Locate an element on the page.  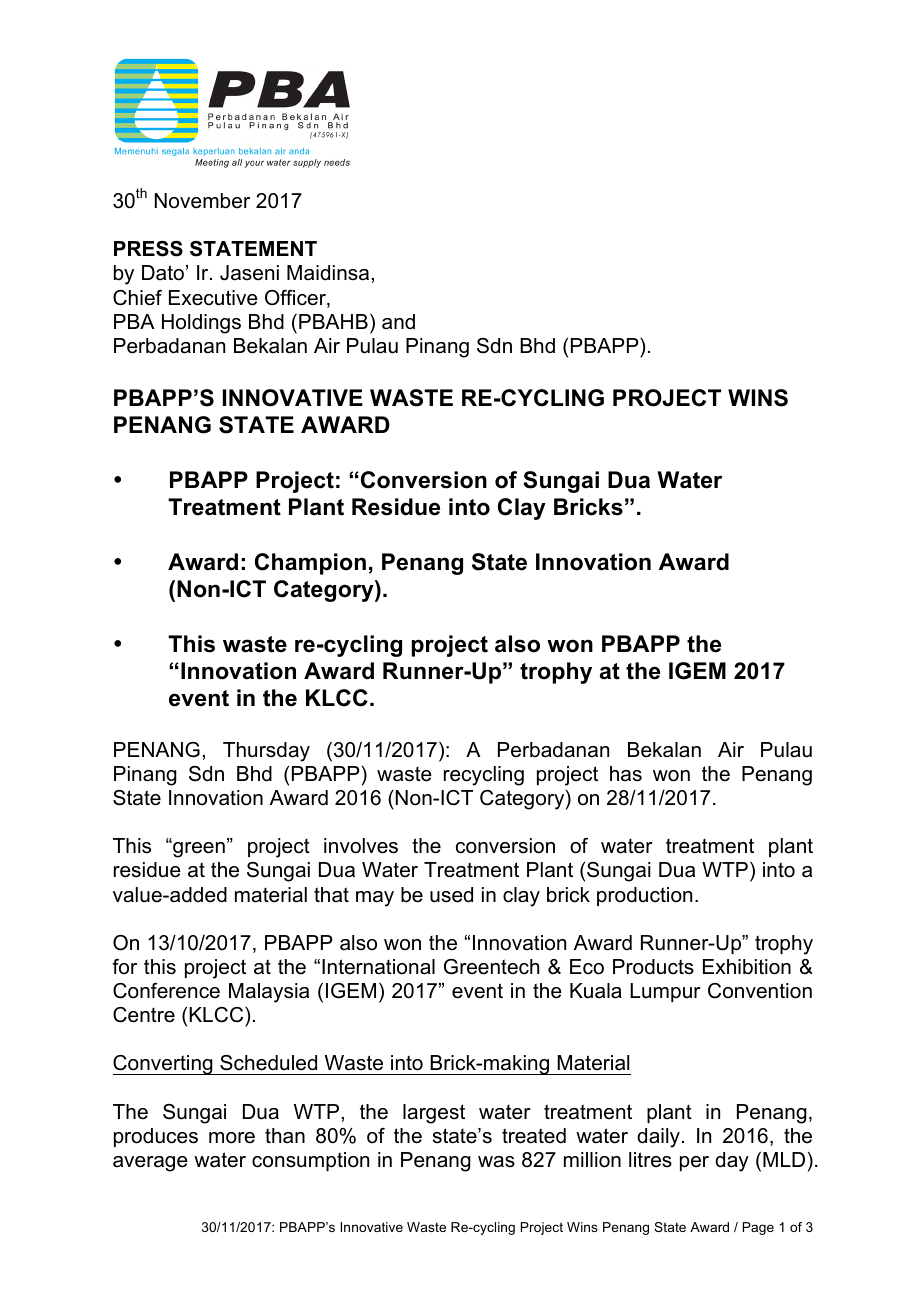
production is located at coordinates (644, 896).
